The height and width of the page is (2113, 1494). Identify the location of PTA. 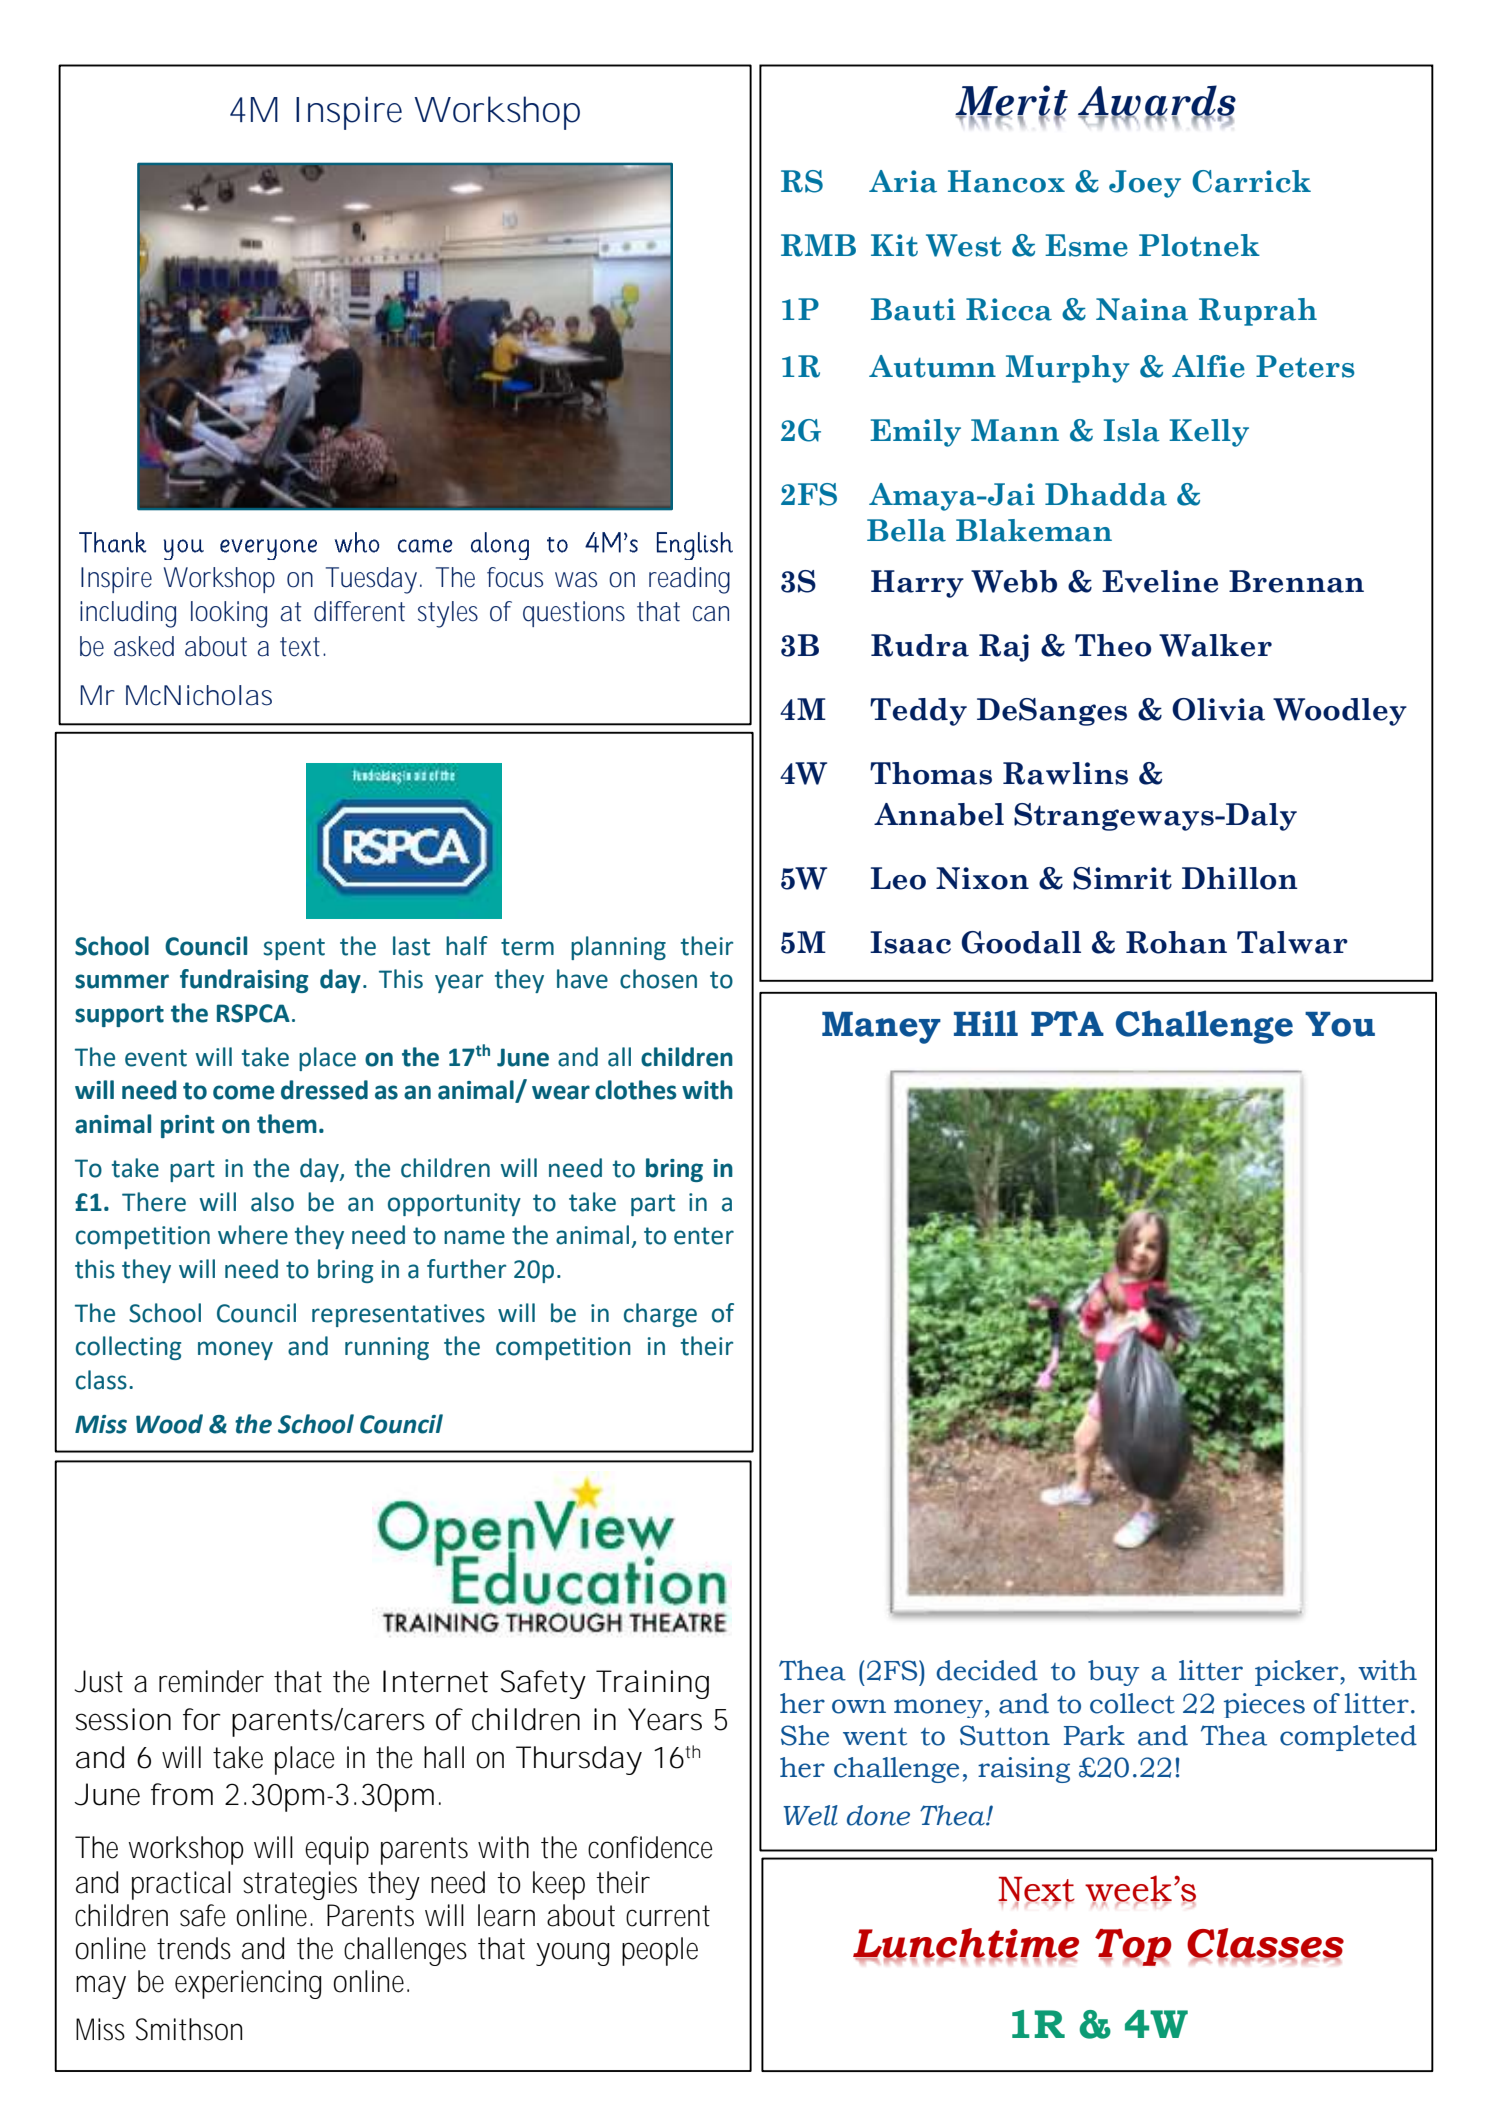
(1067, 1023).
